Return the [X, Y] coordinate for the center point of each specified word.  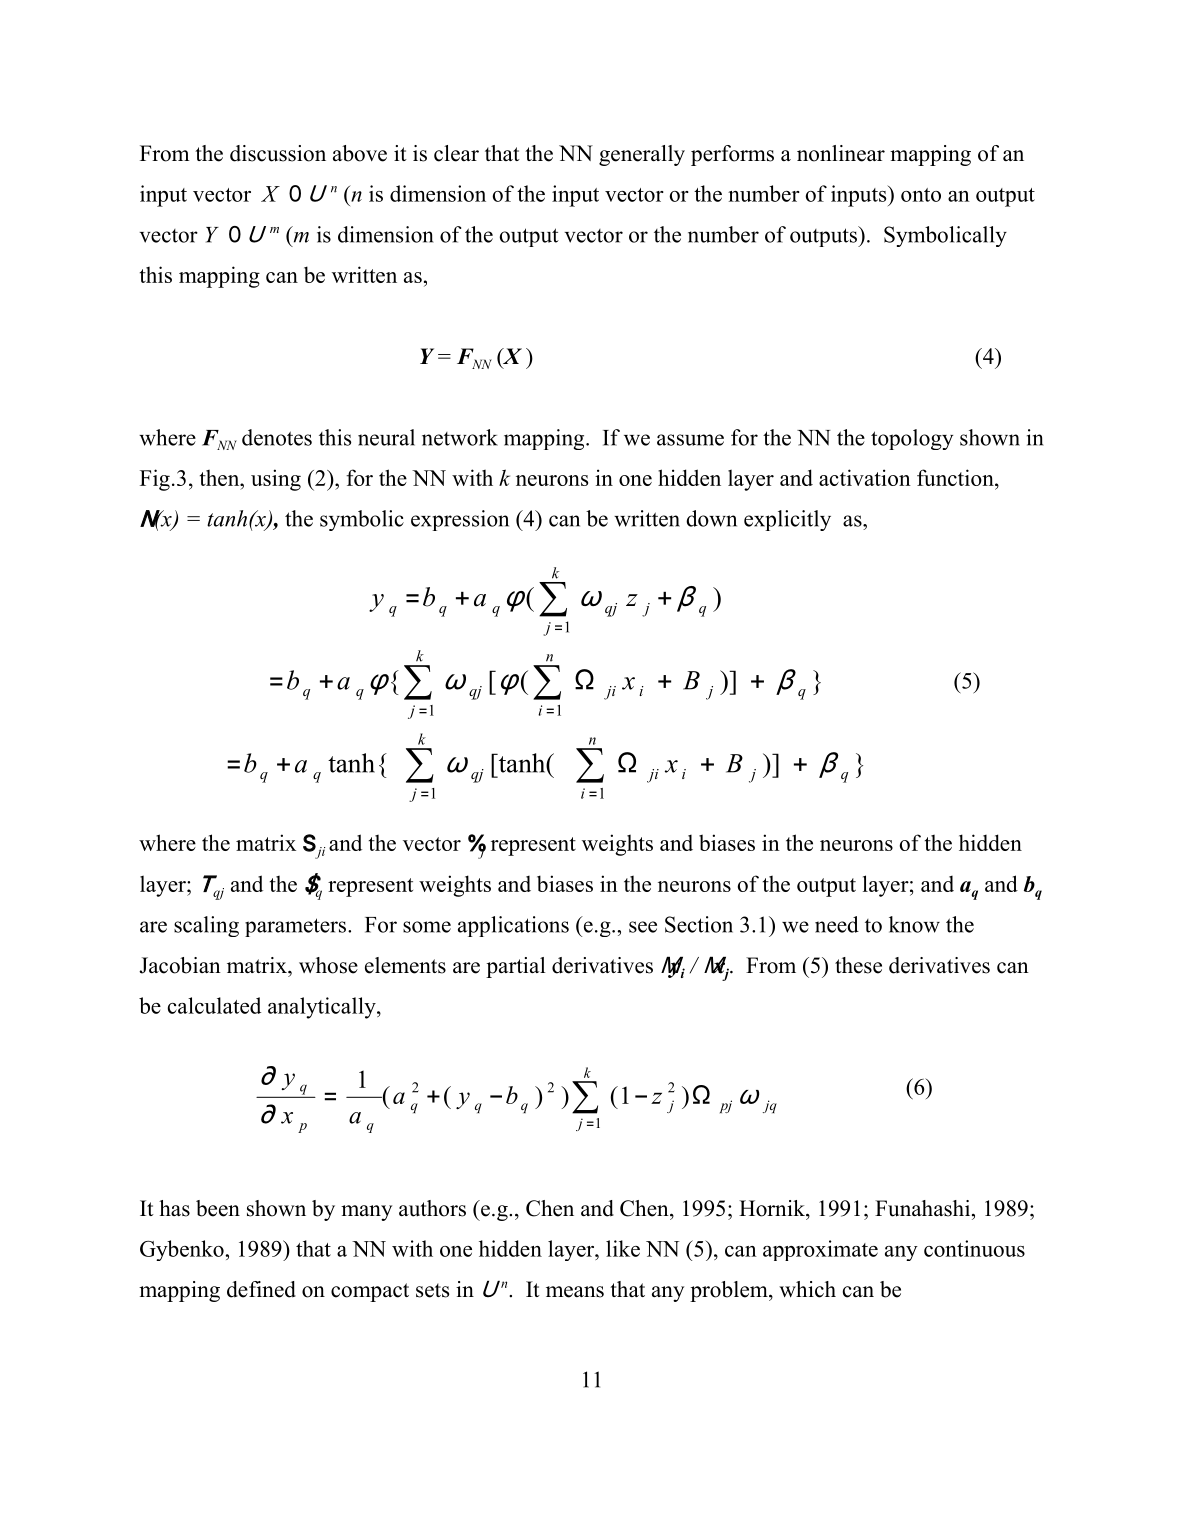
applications [513, 926]
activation [865, 477]
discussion [278, 153]
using [276, 480]
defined [261, 1289]
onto [921, 195]
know [914, 924]
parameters [297, 927]
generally [642, 155]
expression [460, 520]
